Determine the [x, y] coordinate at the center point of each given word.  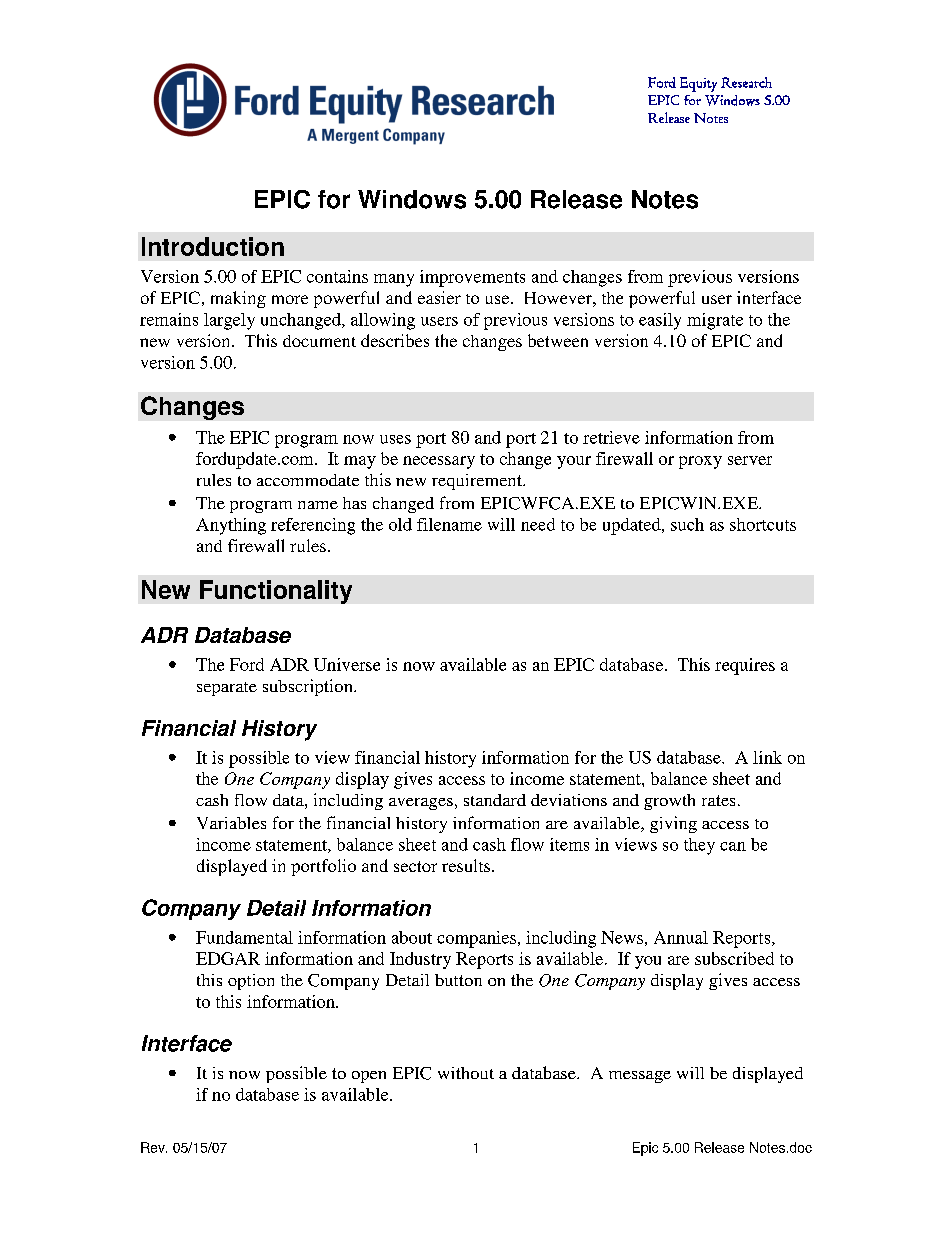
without [466, 1073]
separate [227, 689]
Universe [347, 664]
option [251, 982]
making [238, 299]
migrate [715, 321]
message [640, 1077]
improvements [472, 278]
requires [745, 666]
